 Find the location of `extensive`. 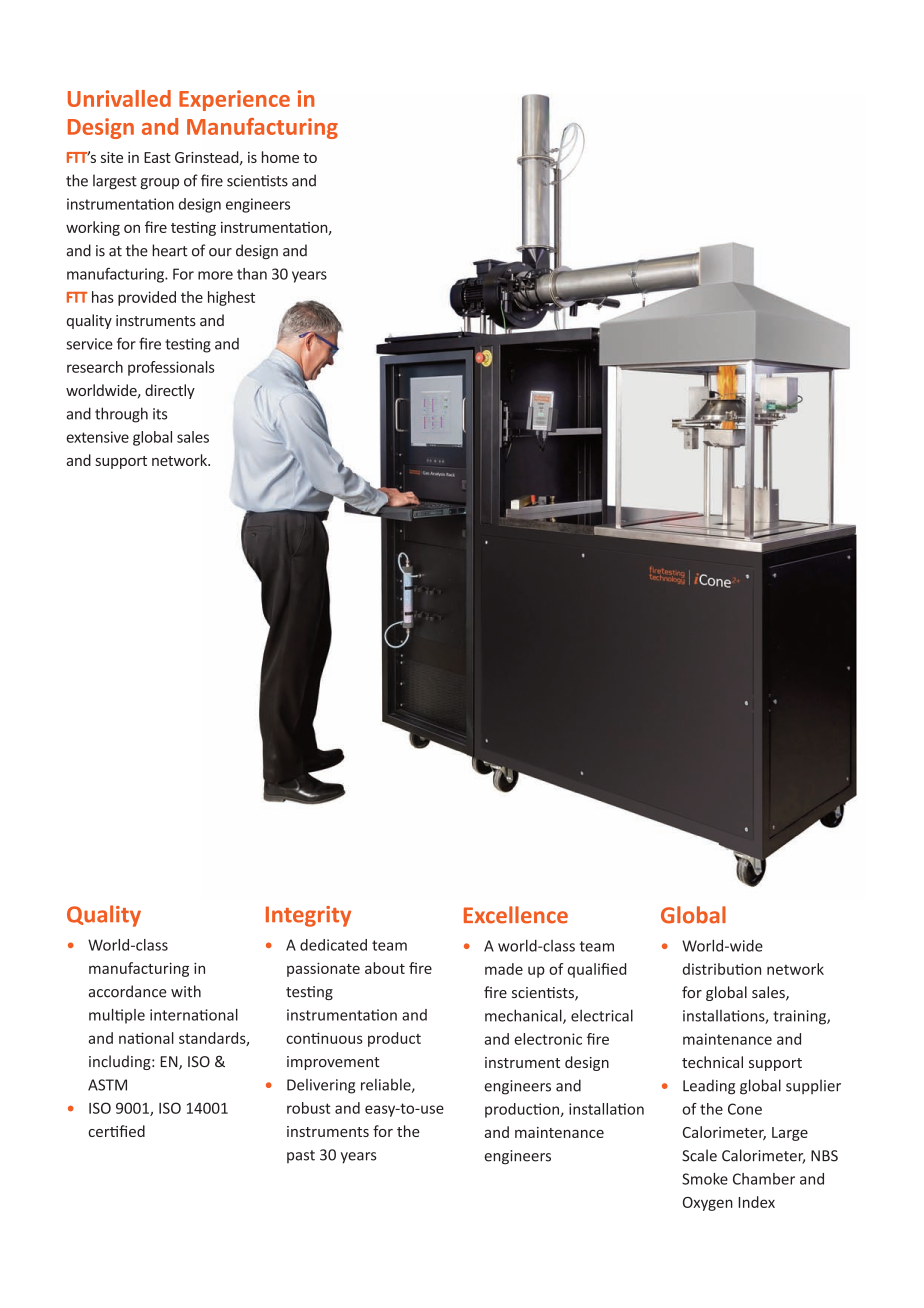

extensive is located at coordinates (97, 437).
